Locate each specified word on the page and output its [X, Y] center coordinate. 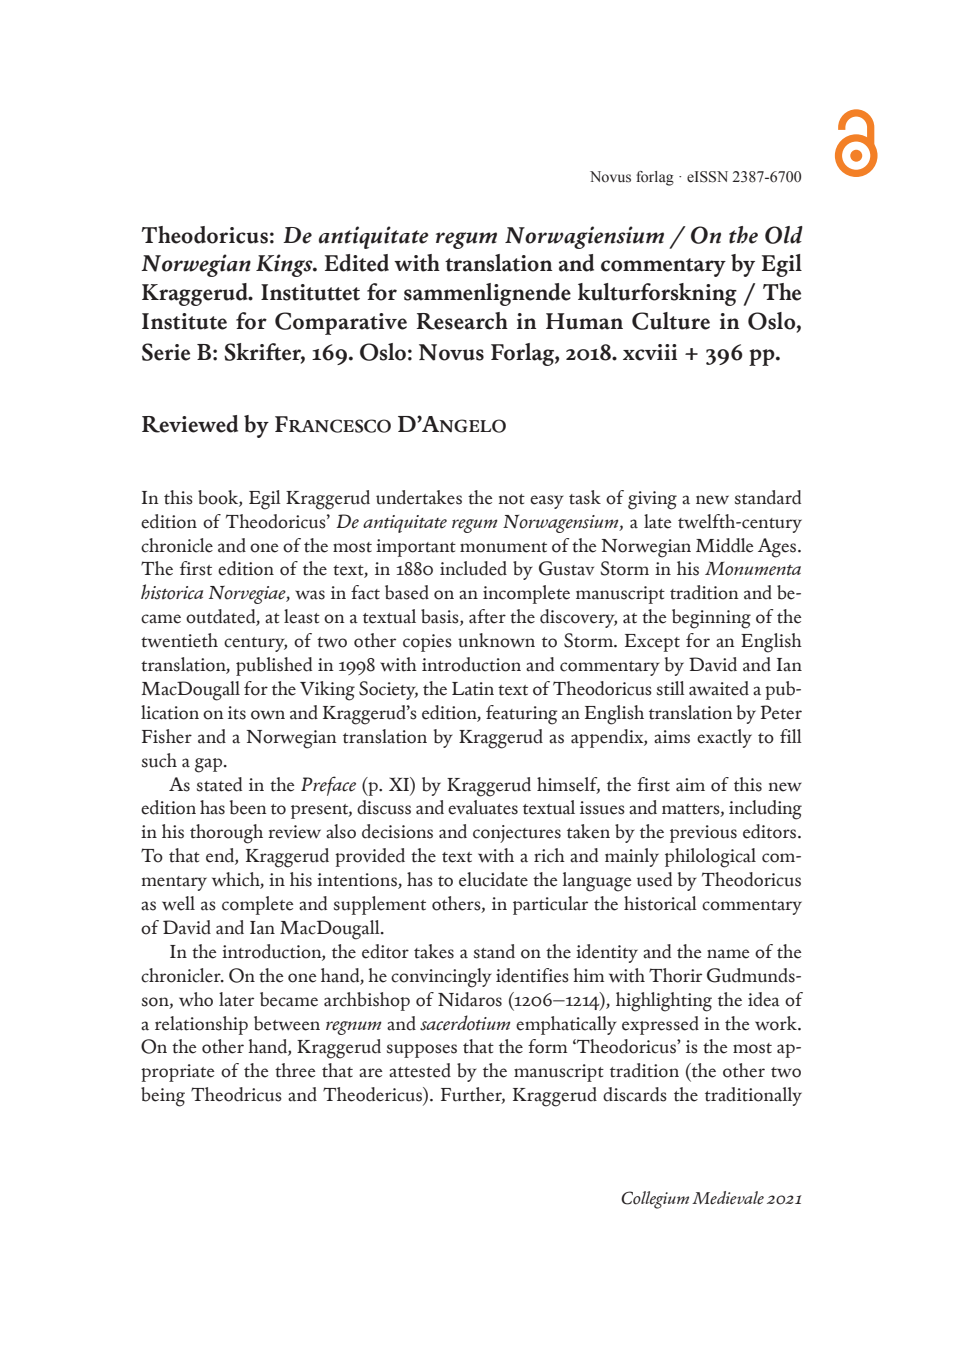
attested [420, 1070]
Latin [473, 689]
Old [784, 235]
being [163, 1097]
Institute [184, 321]
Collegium [655, 1200]
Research [462, 321]
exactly [724, 738]
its [237, 713]
